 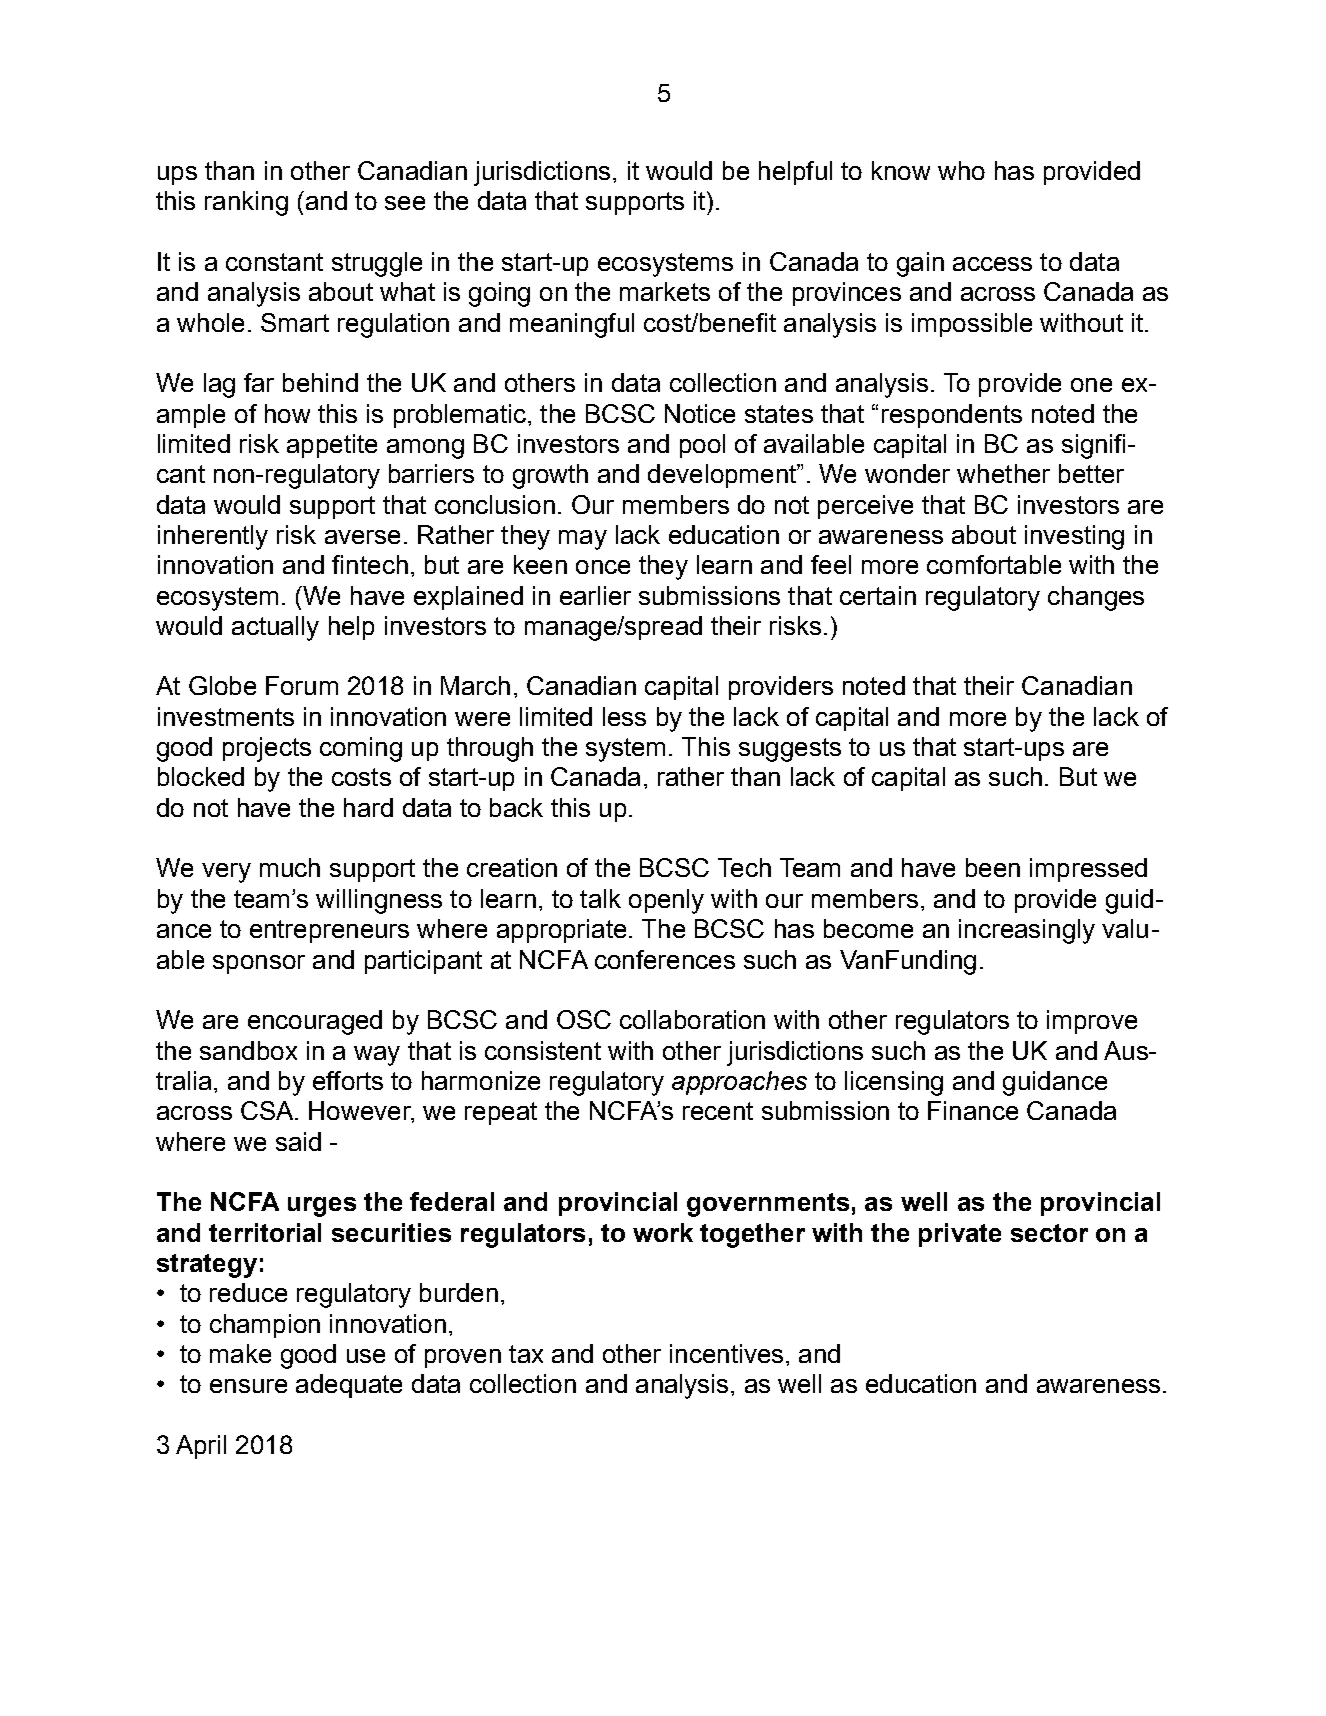 I want to click on ranking, so click(x=246, y=203).
